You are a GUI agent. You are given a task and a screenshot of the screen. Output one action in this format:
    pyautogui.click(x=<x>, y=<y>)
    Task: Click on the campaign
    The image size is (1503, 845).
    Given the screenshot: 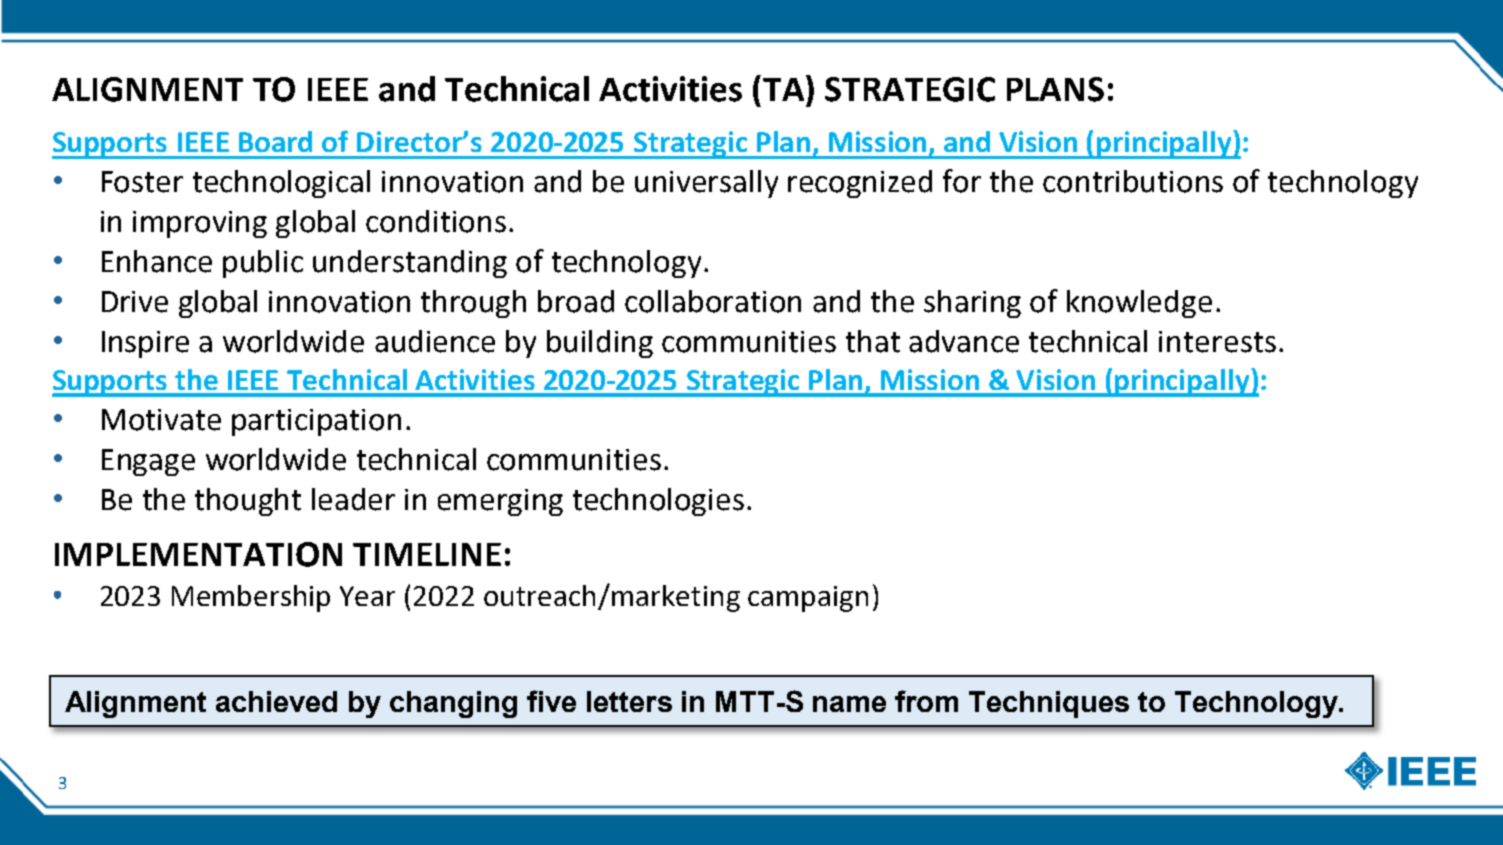 What is the action you would take?
    pyautogui.click(x=808, y=599)
